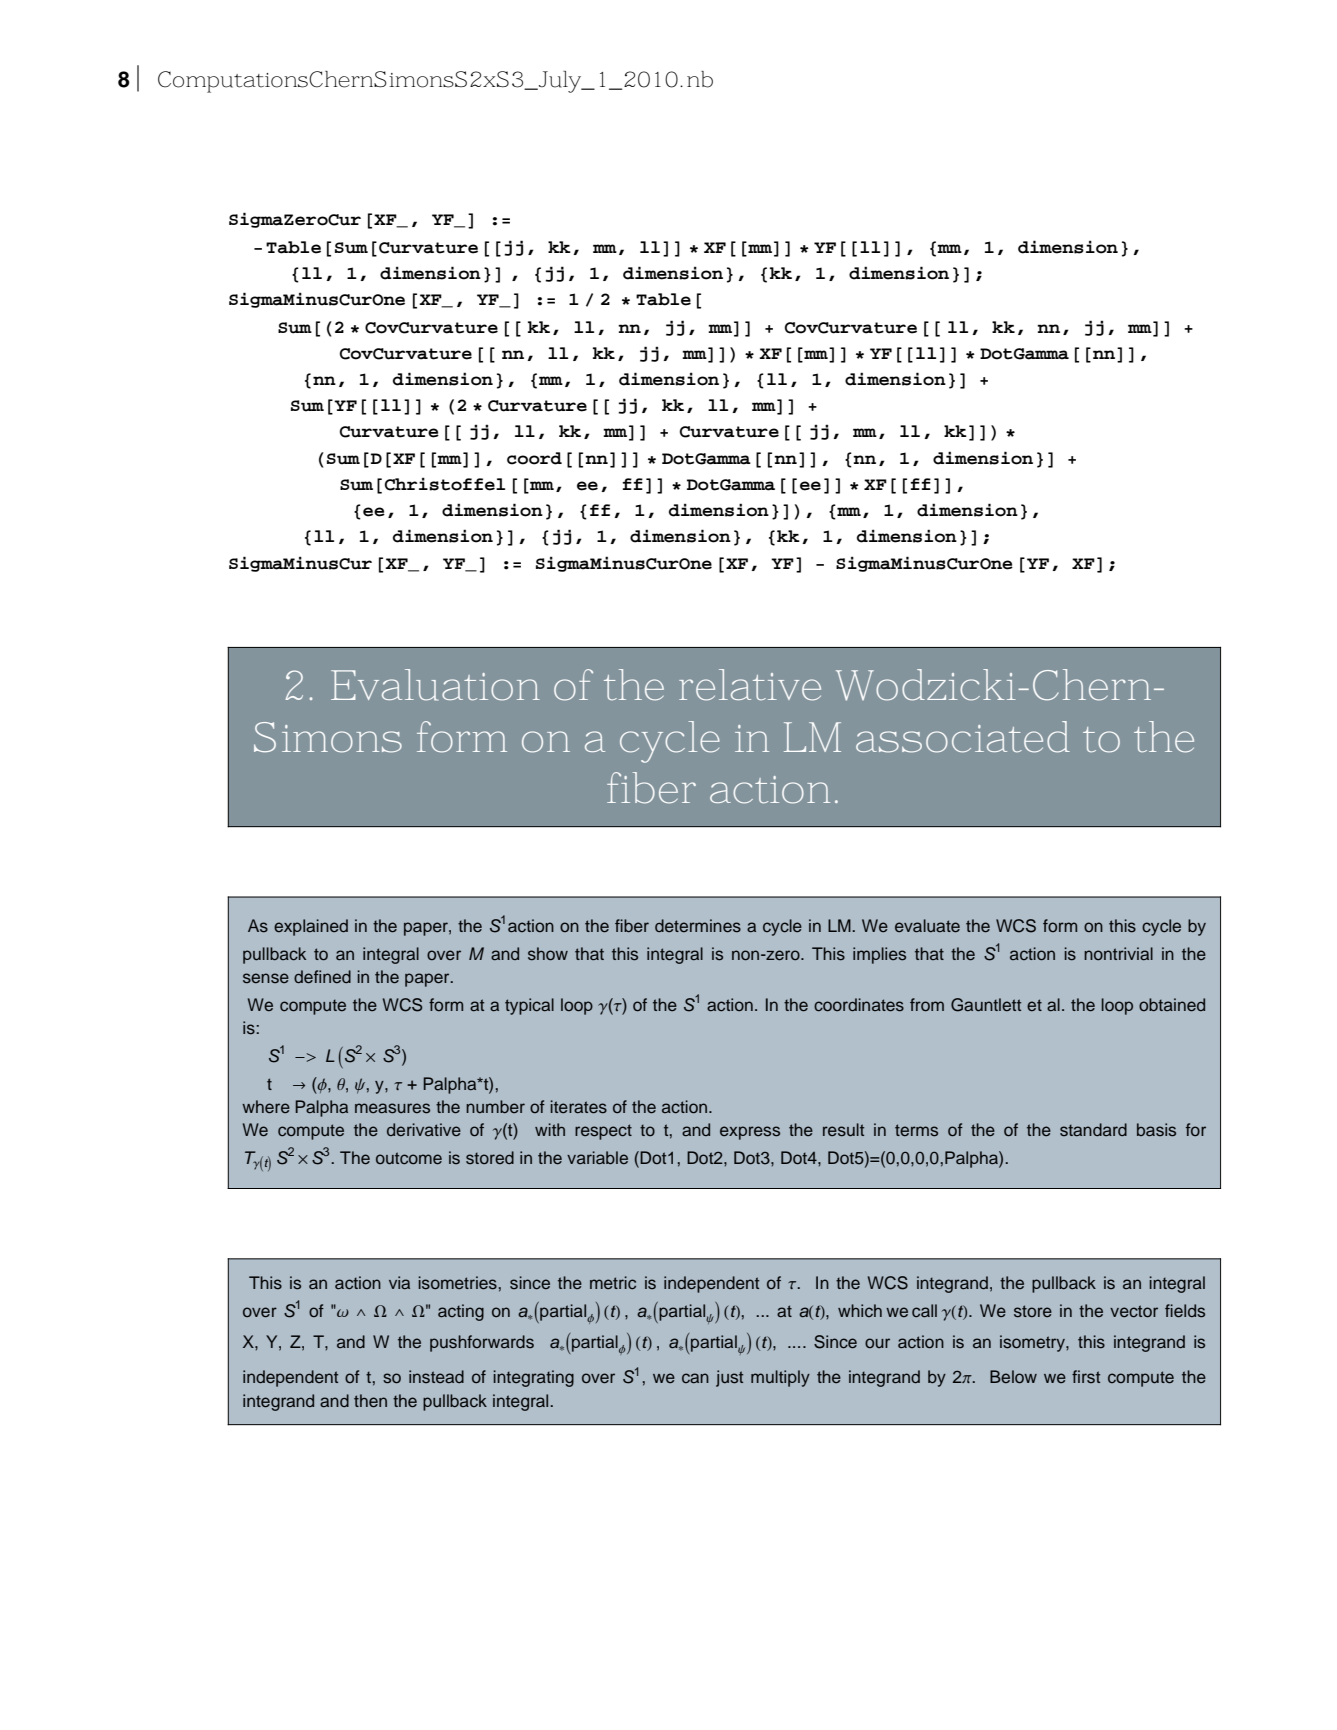  What do you see at coordinates (322, 977) in the document?
I see `defined` at bounding box center [322, 977].
